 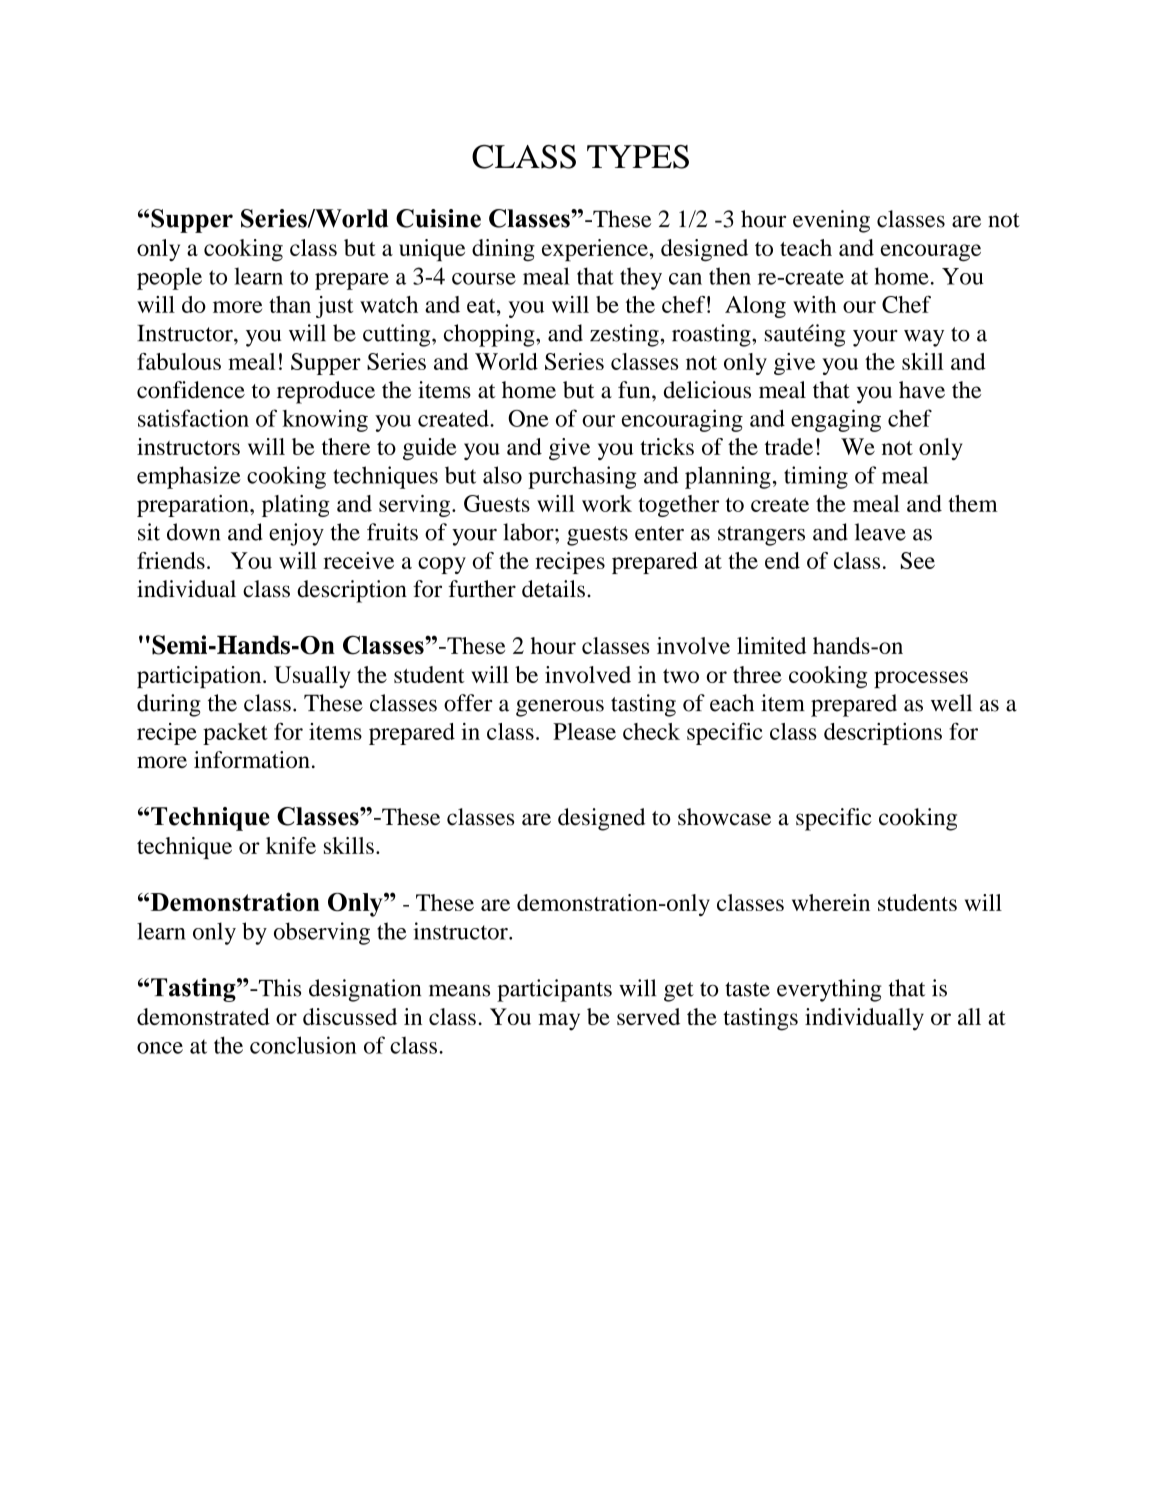 I want to click on details, so click(x=553, y=589).
